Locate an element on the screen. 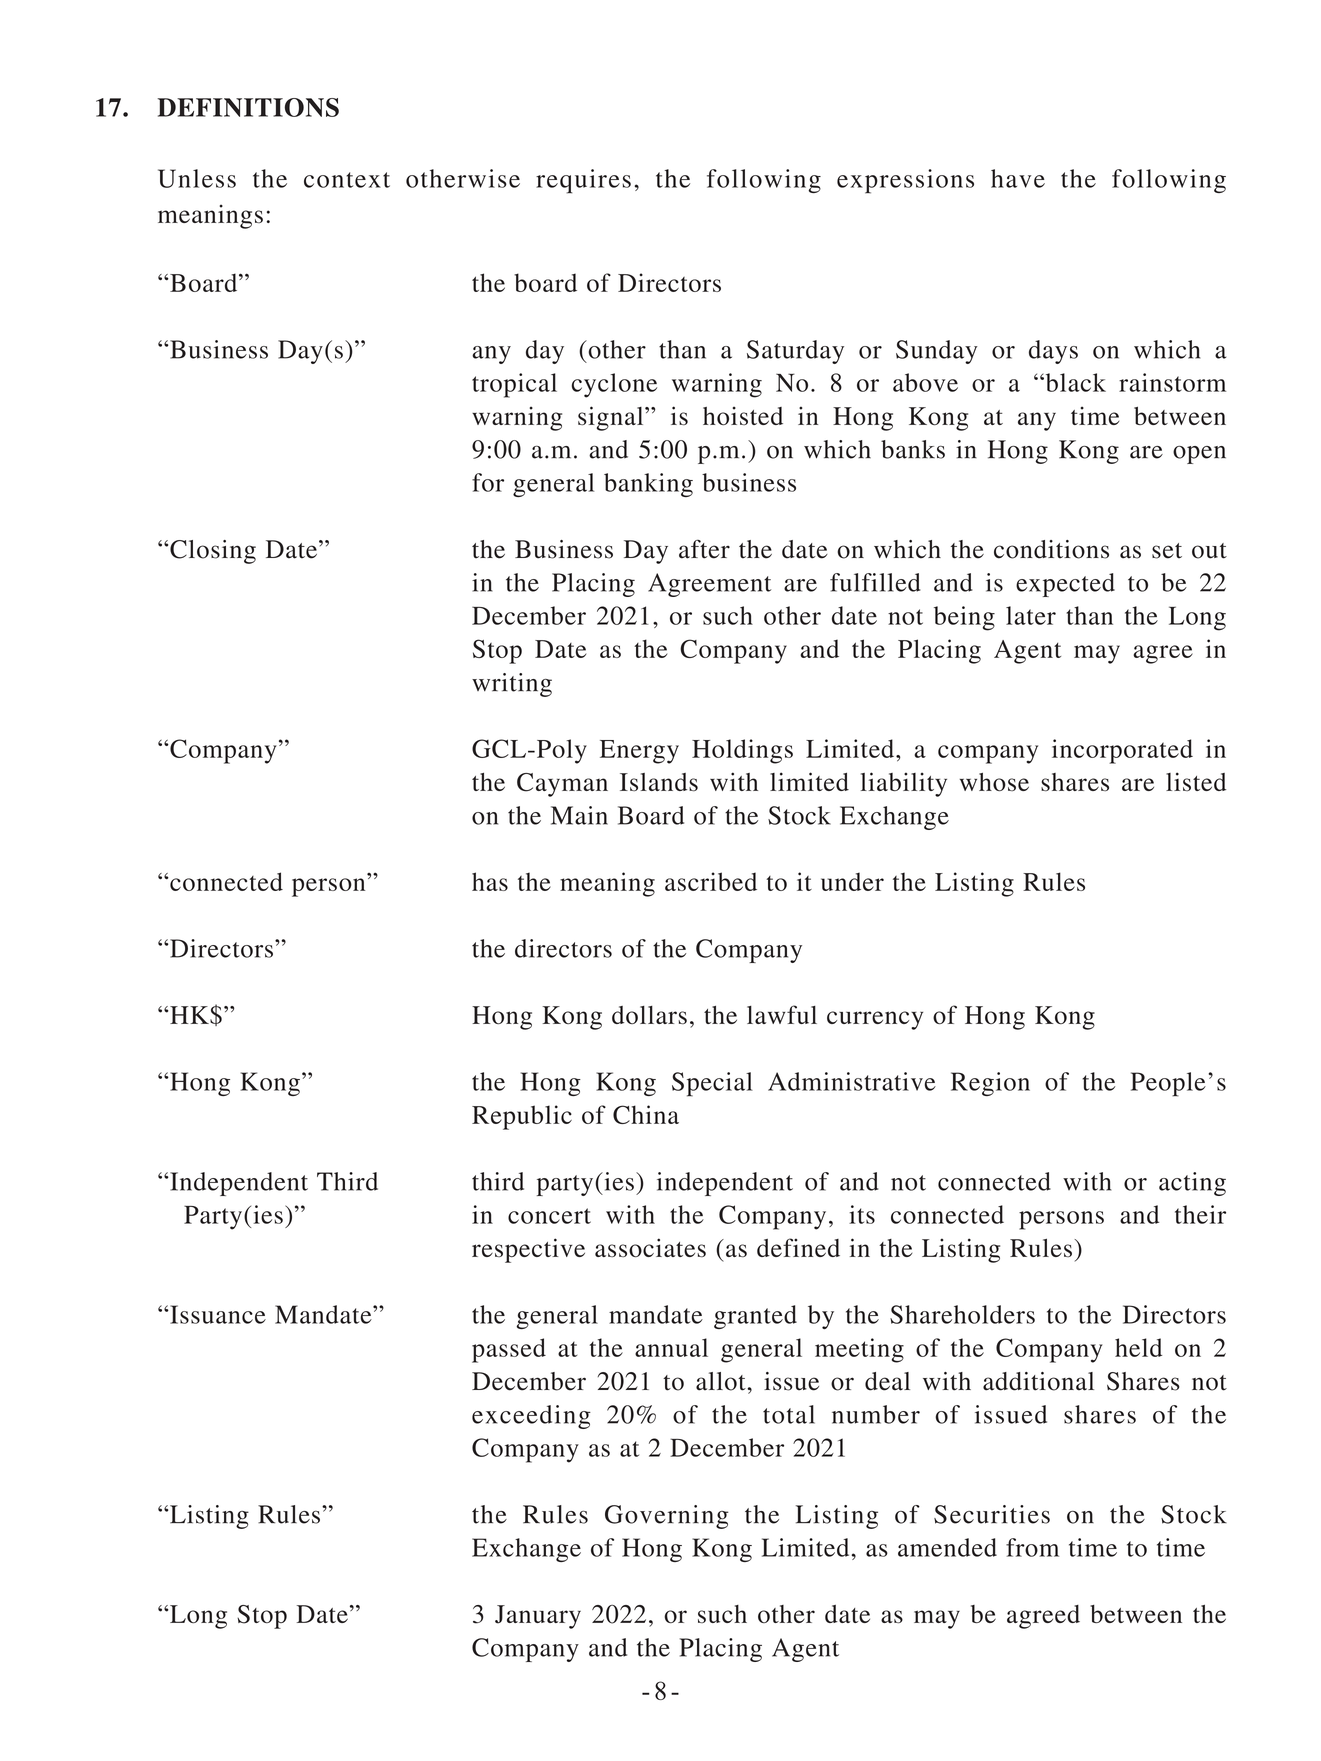 This screenshot has height=1761, width=1321. after is located at coordinates (704, 549).
